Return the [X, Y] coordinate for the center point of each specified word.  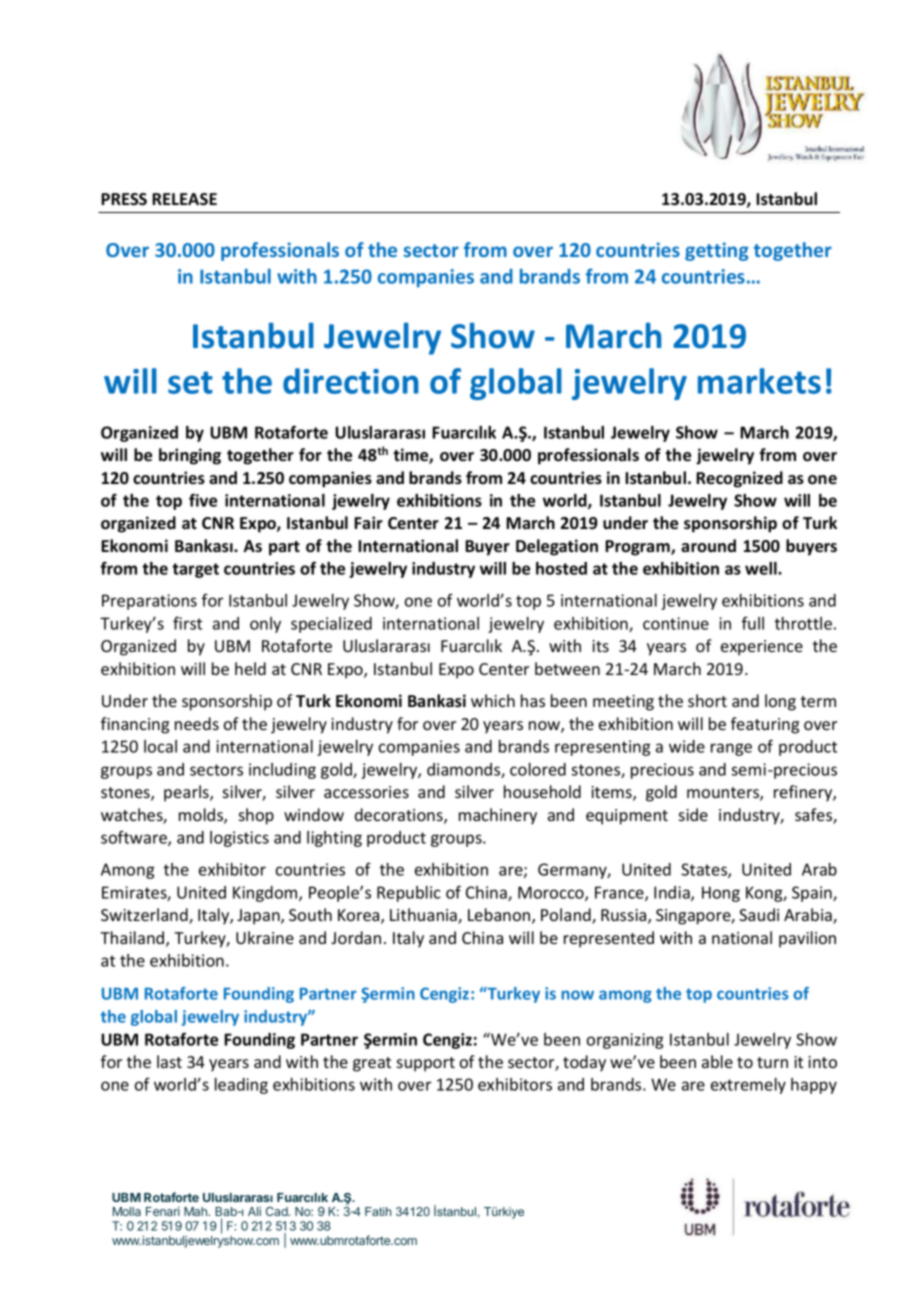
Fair [368, 523]
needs [197, 723]
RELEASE [184, 199]
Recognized [739, 479]
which [493, 700]
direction [350, 381]
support [426, 1064]
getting [717, 251]
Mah [196, 1211]
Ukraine [265, 937]
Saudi [759, 914]
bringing [190, 456]
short [707, 700]
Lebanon [500, 916]
